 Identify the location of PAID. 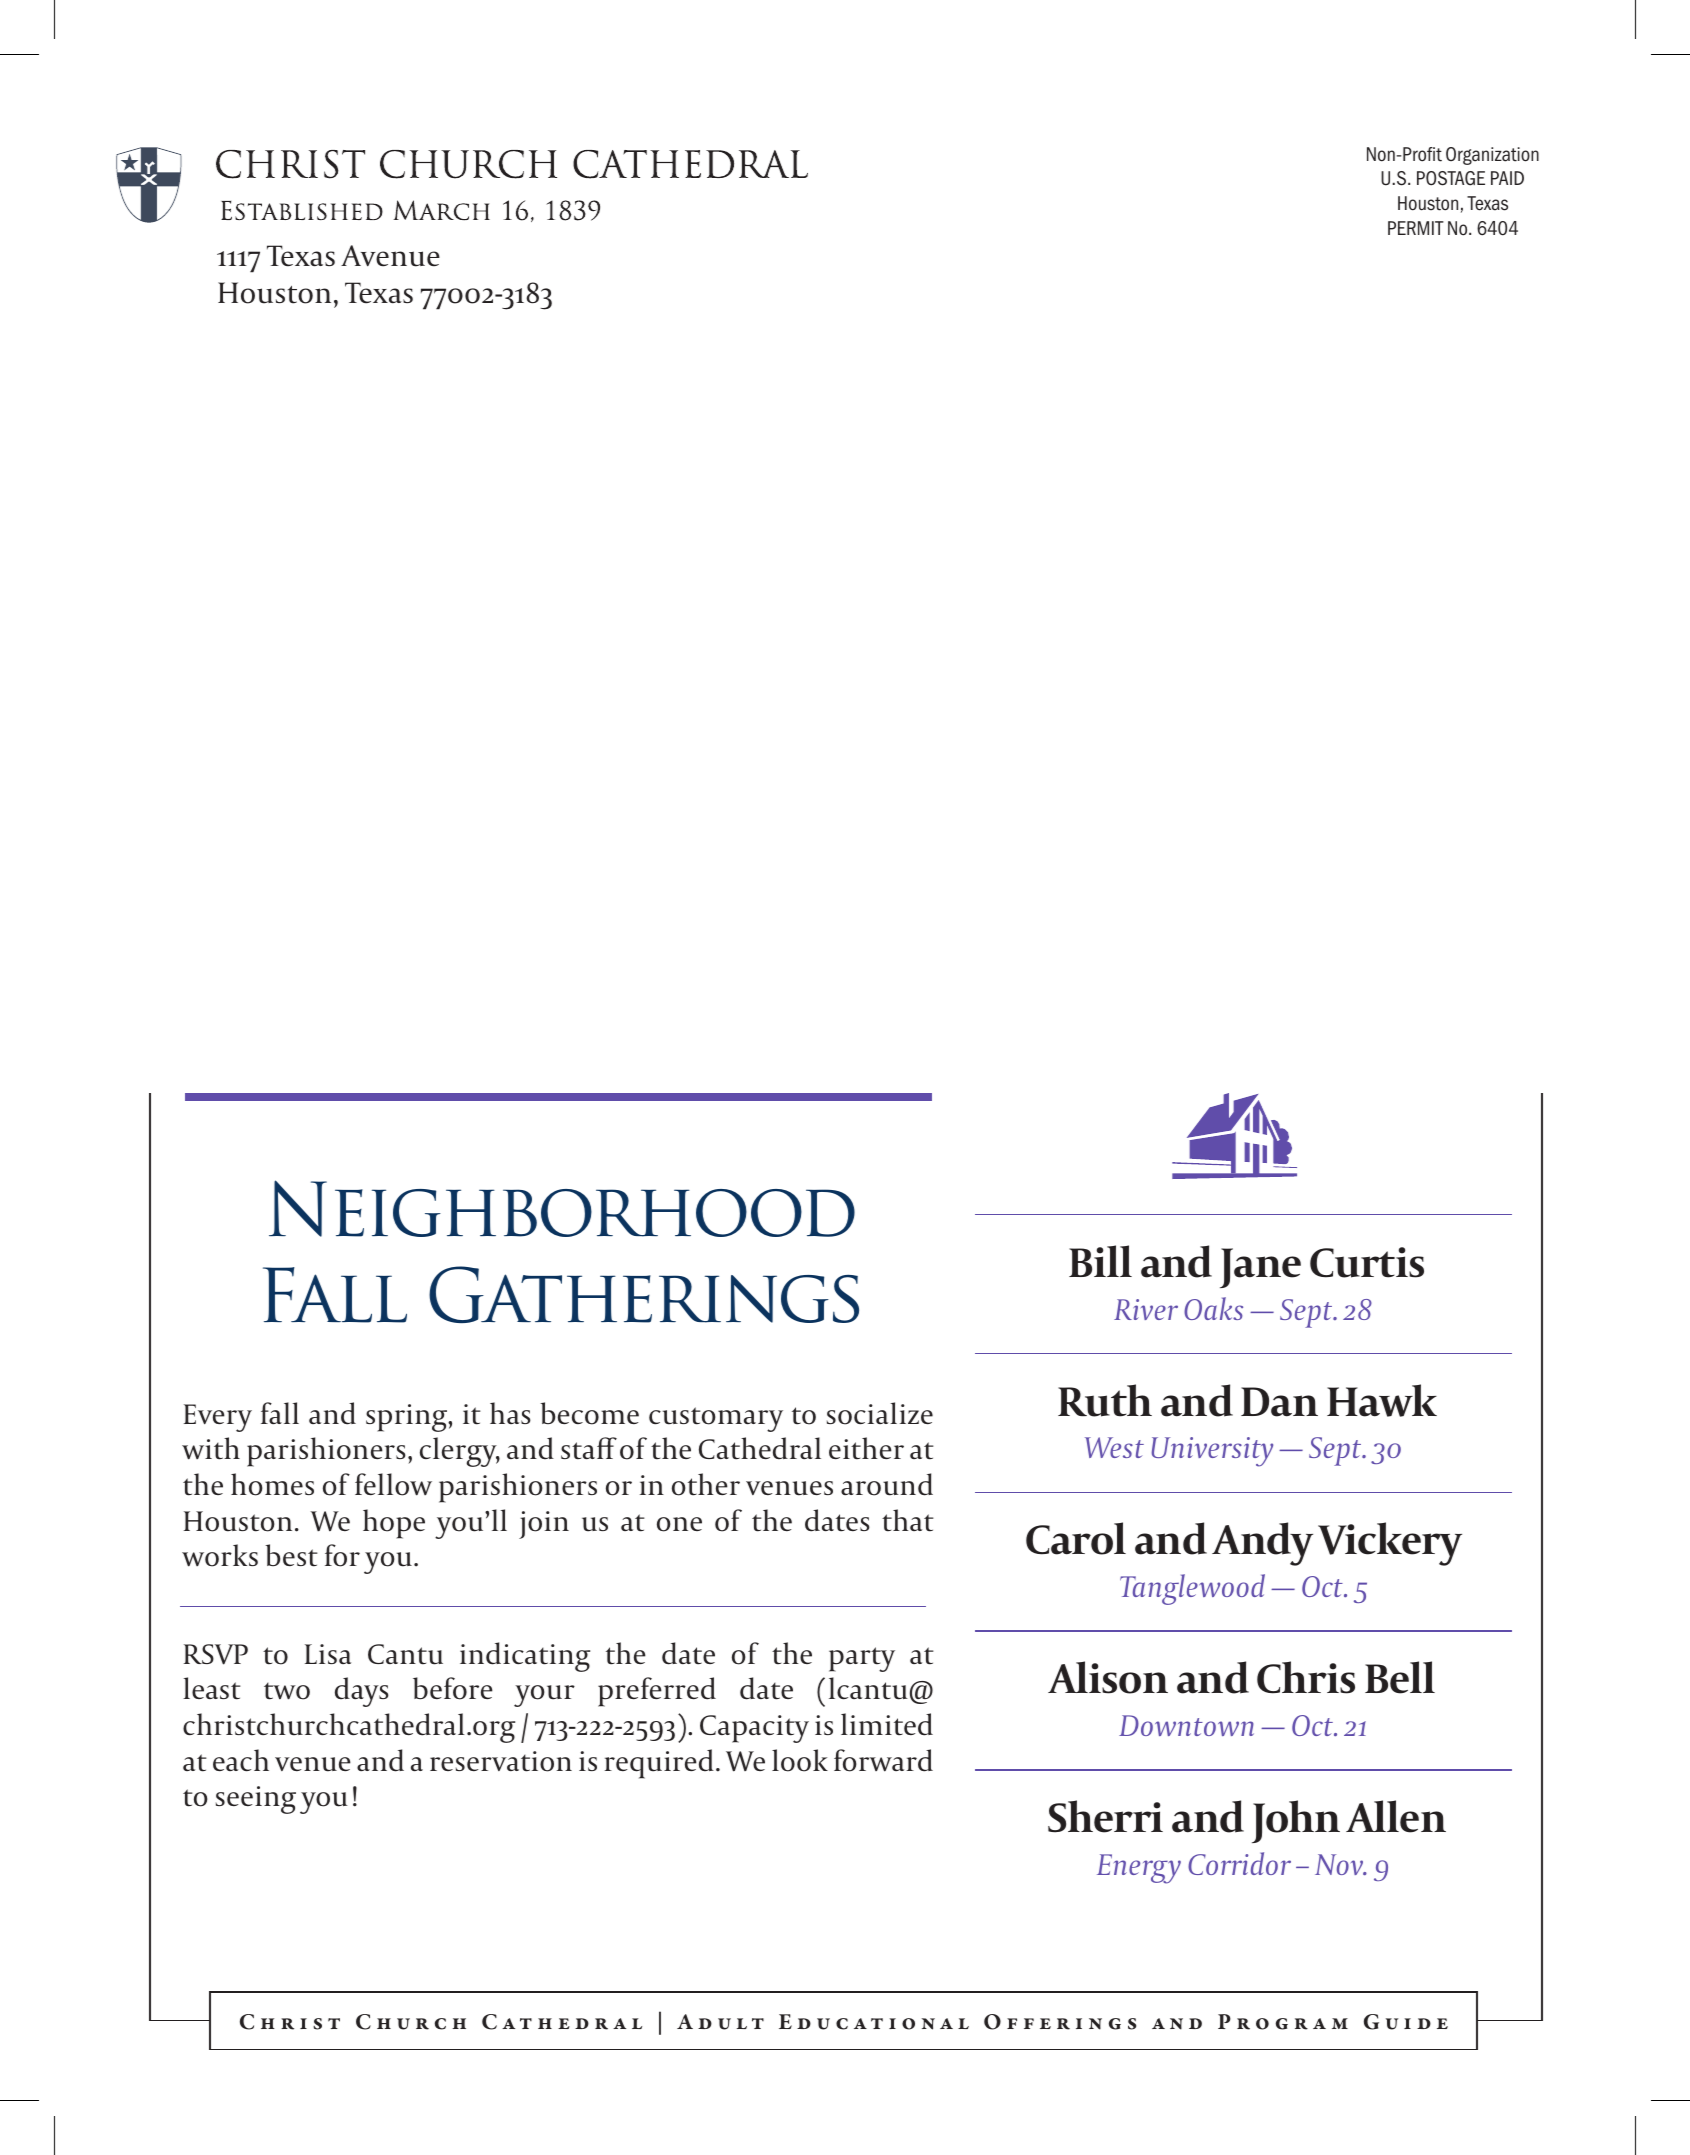
(1507, 178).
